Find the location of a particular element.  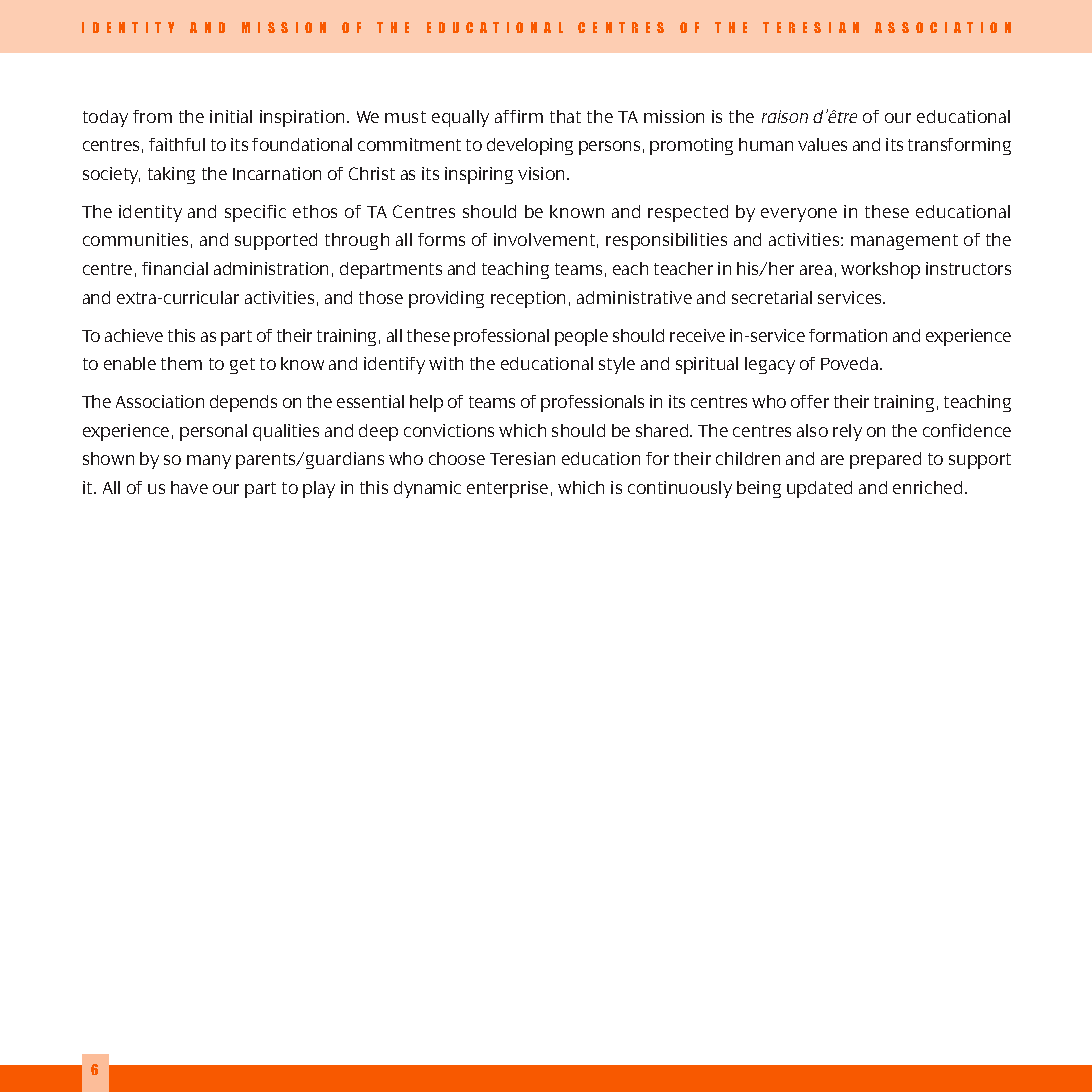

have is located at coordinates (189, 487).
